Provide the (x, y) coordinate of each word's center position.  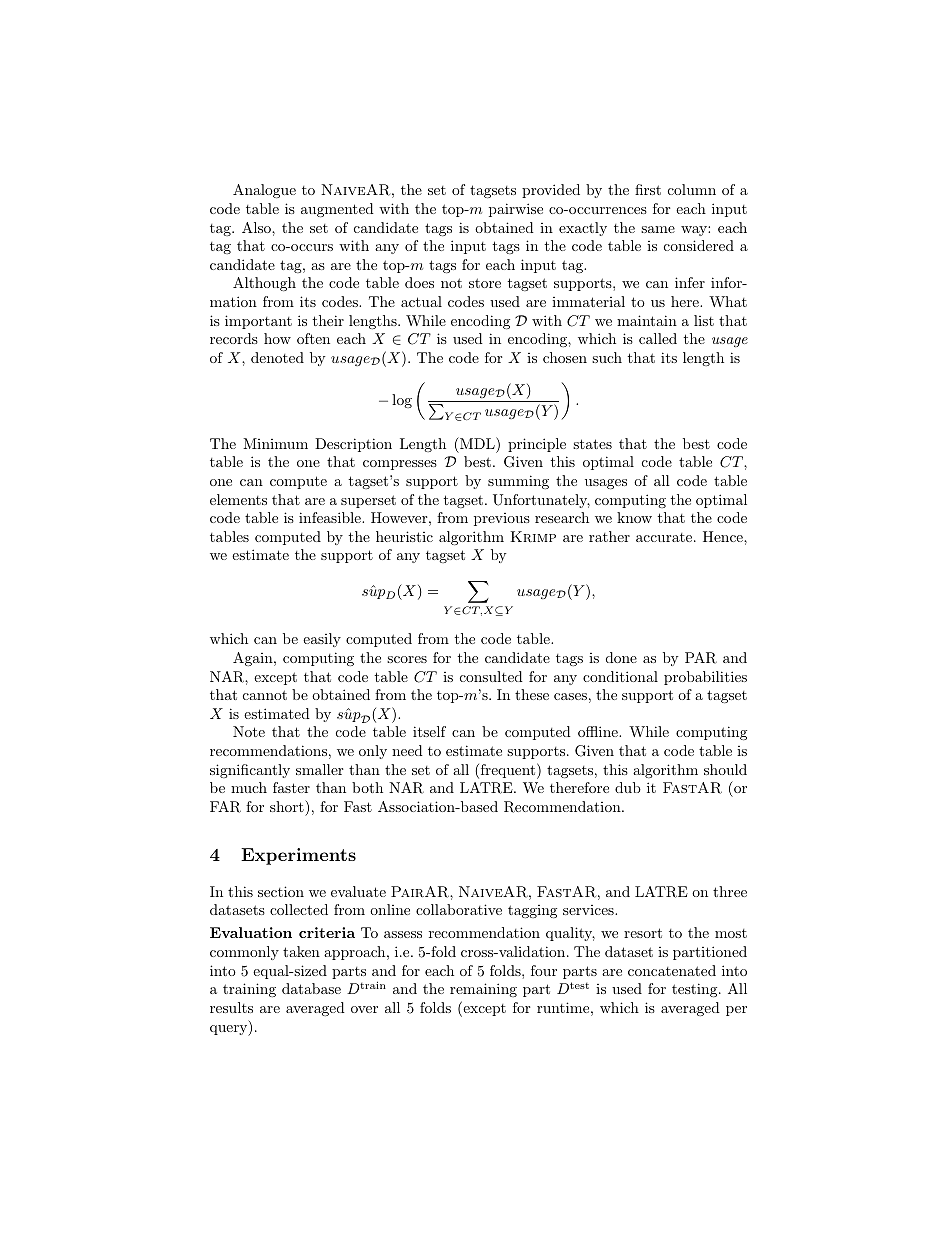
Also (257, 227)
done (621, 657)
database (311, 988)
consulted (491, 676)
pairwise (516, 210)
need (407, 750)
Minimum (275, 443)
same (658, 229)
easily (322, 640)
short (288, 806)
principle (537, 445)
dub (628, 787)
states (592, 444)
